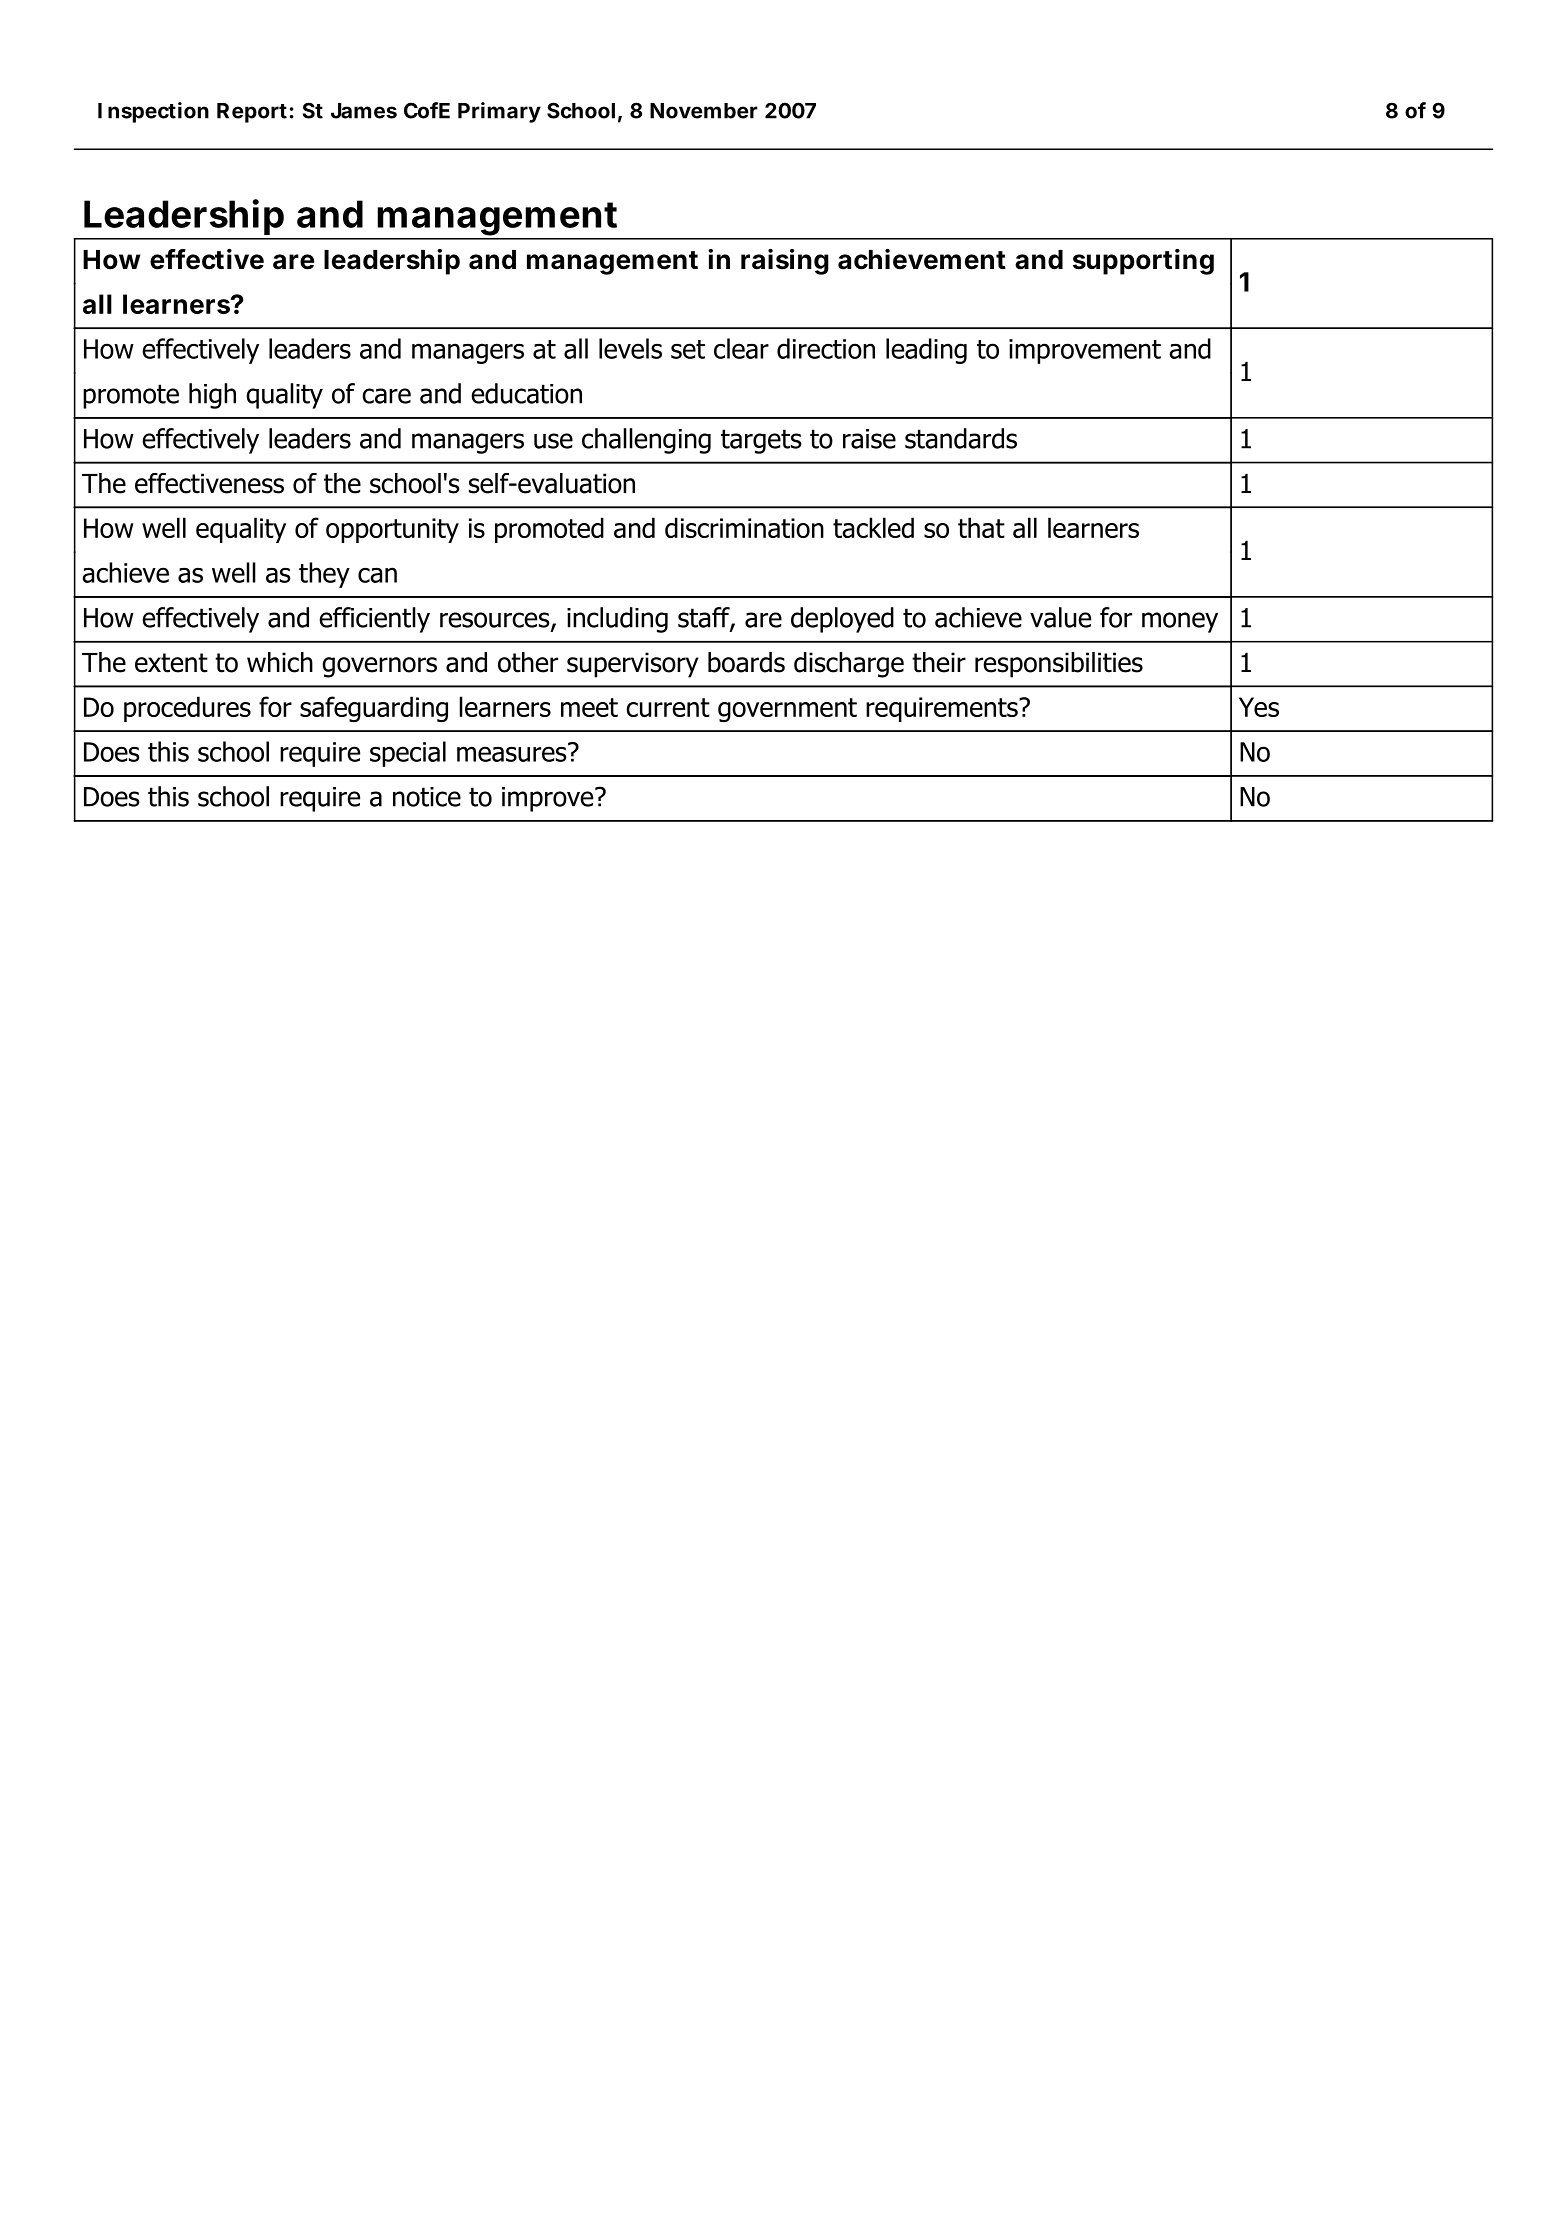 This image has height=2216, width=1567. I want to click on discrimination, so click(744, 527).
